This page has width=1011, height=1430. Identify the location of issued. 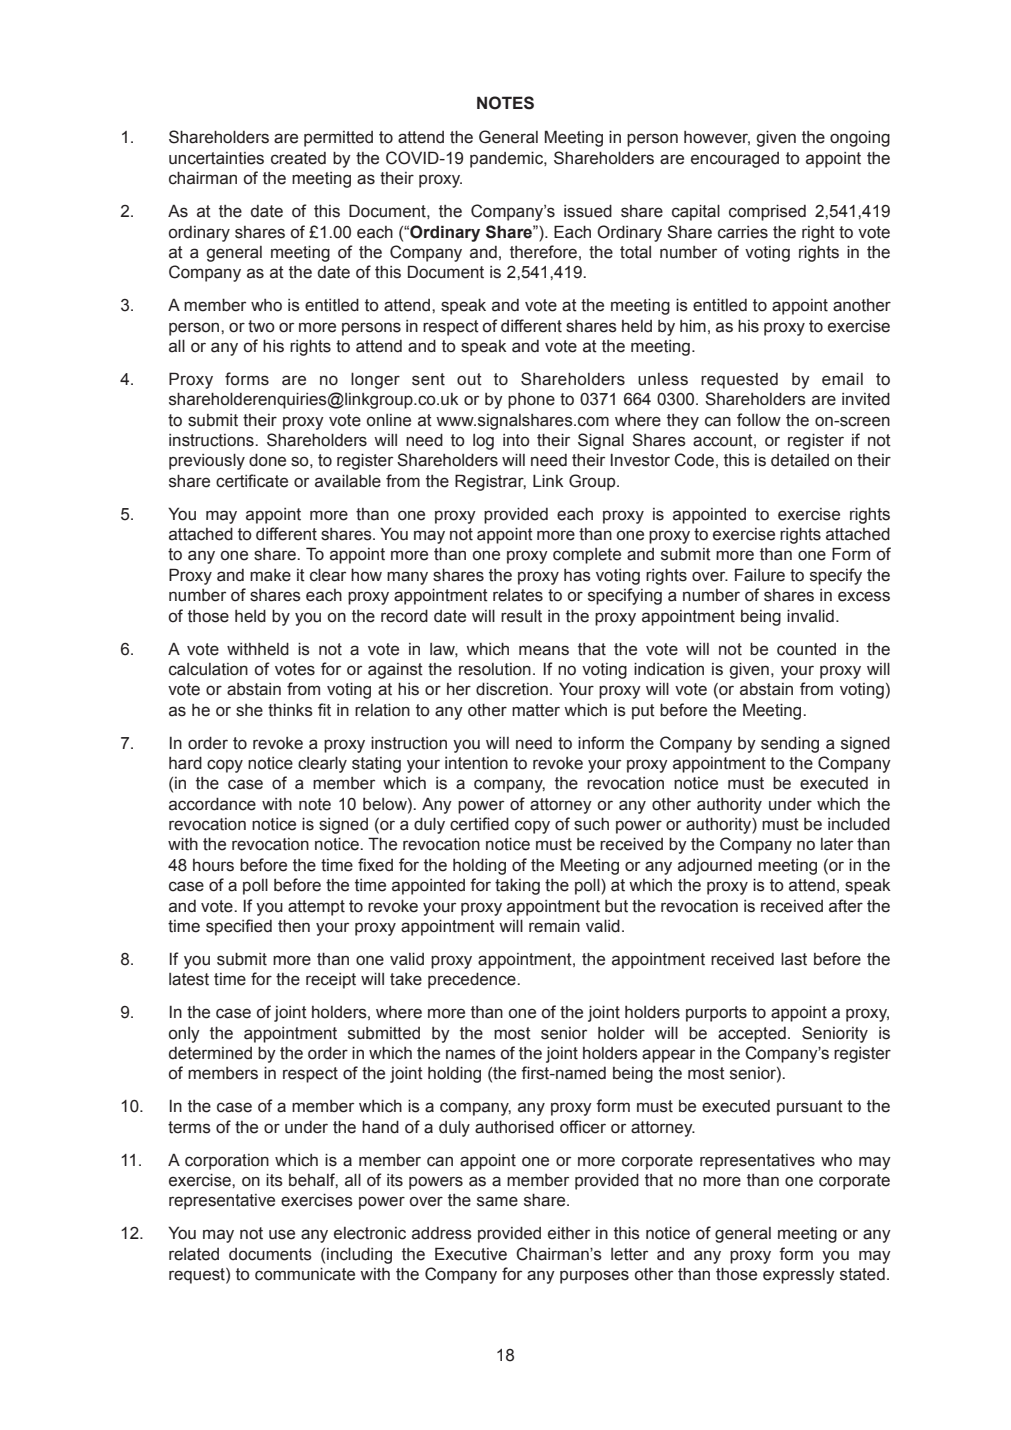
(588, 211).
